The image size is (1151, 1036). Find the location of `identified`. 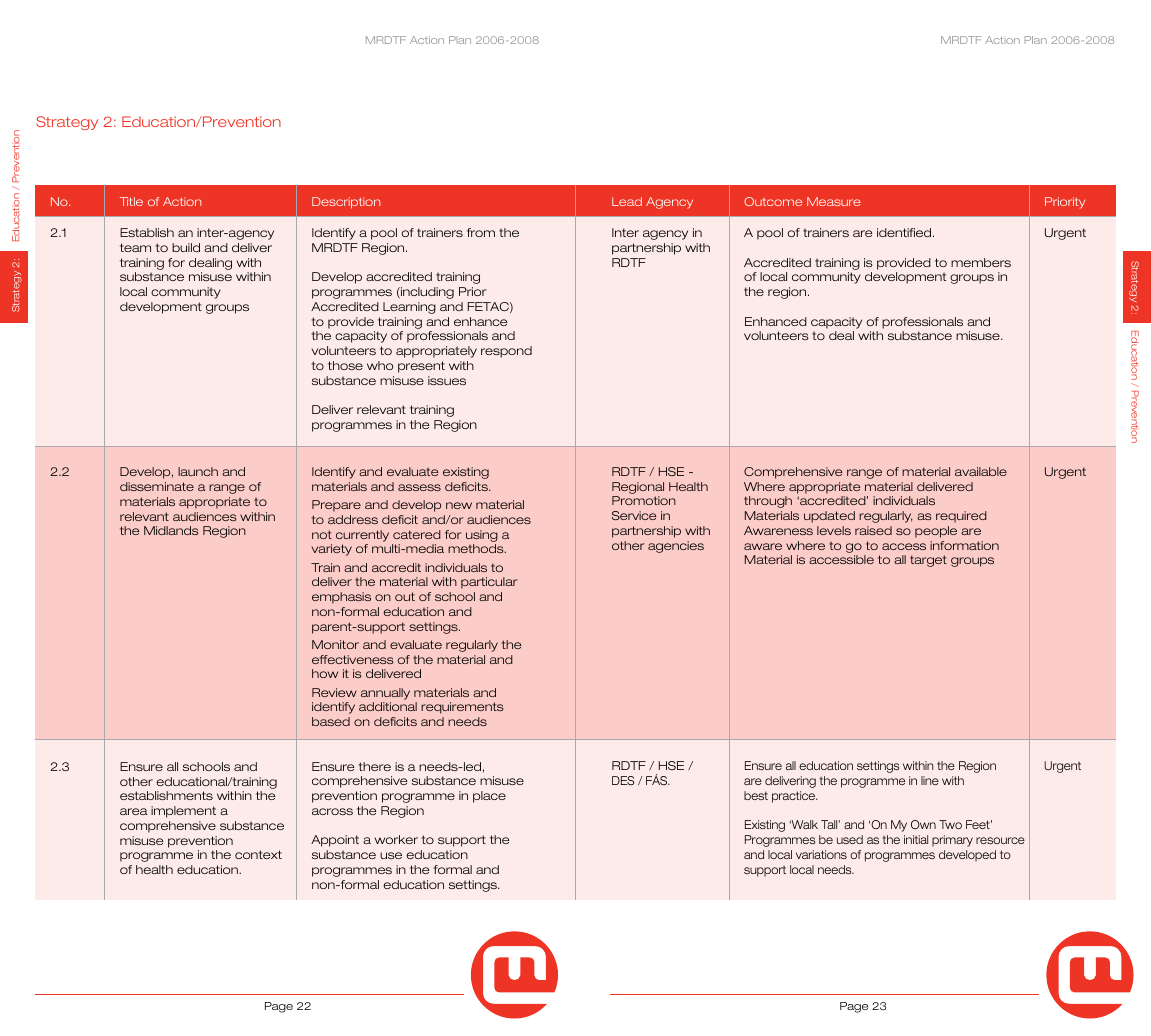

identified is located at coordinates (905, 232).
